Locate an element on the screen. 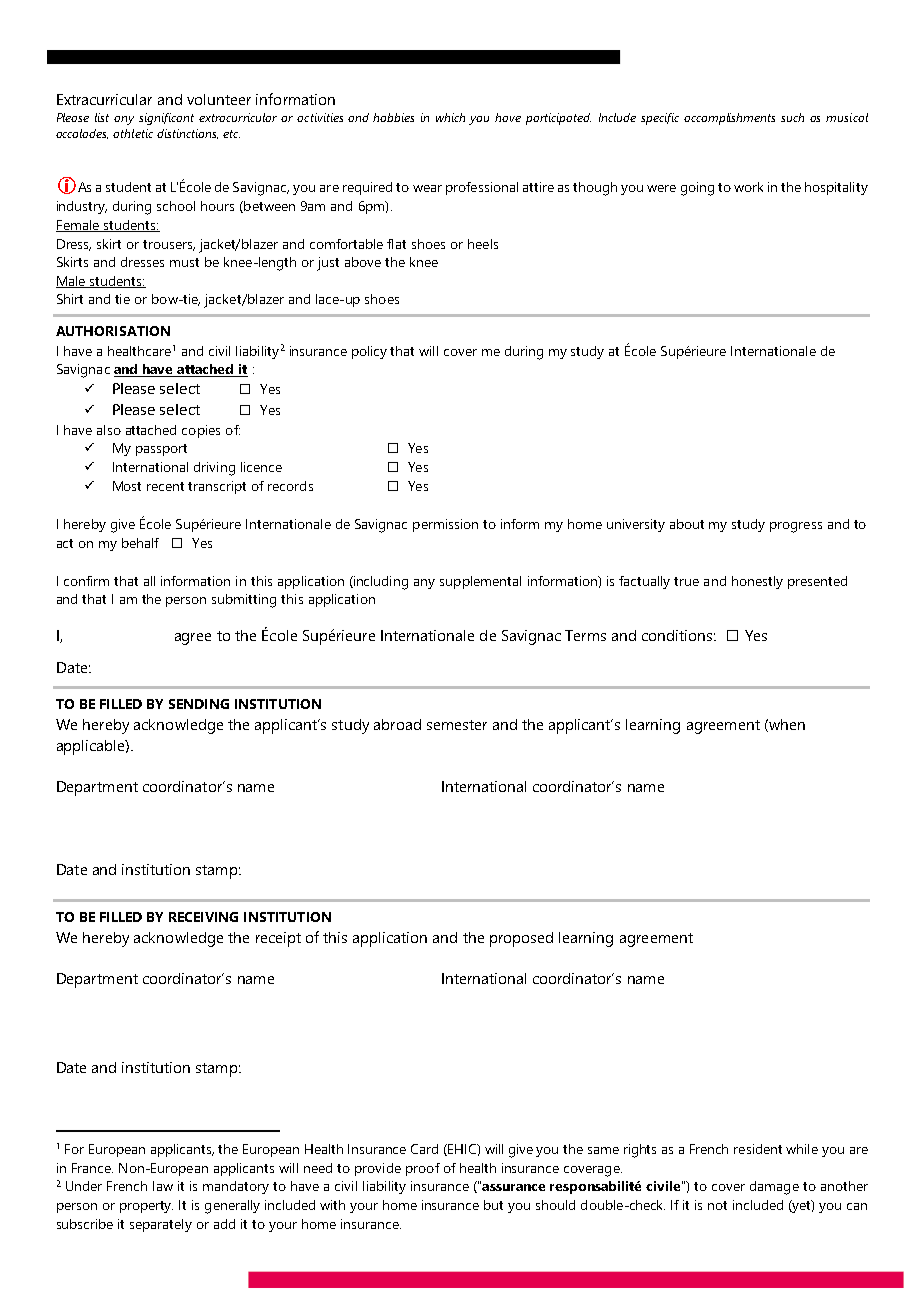 This screenshot has width=924, height=1308. which is located at coordinates (450, 117).
